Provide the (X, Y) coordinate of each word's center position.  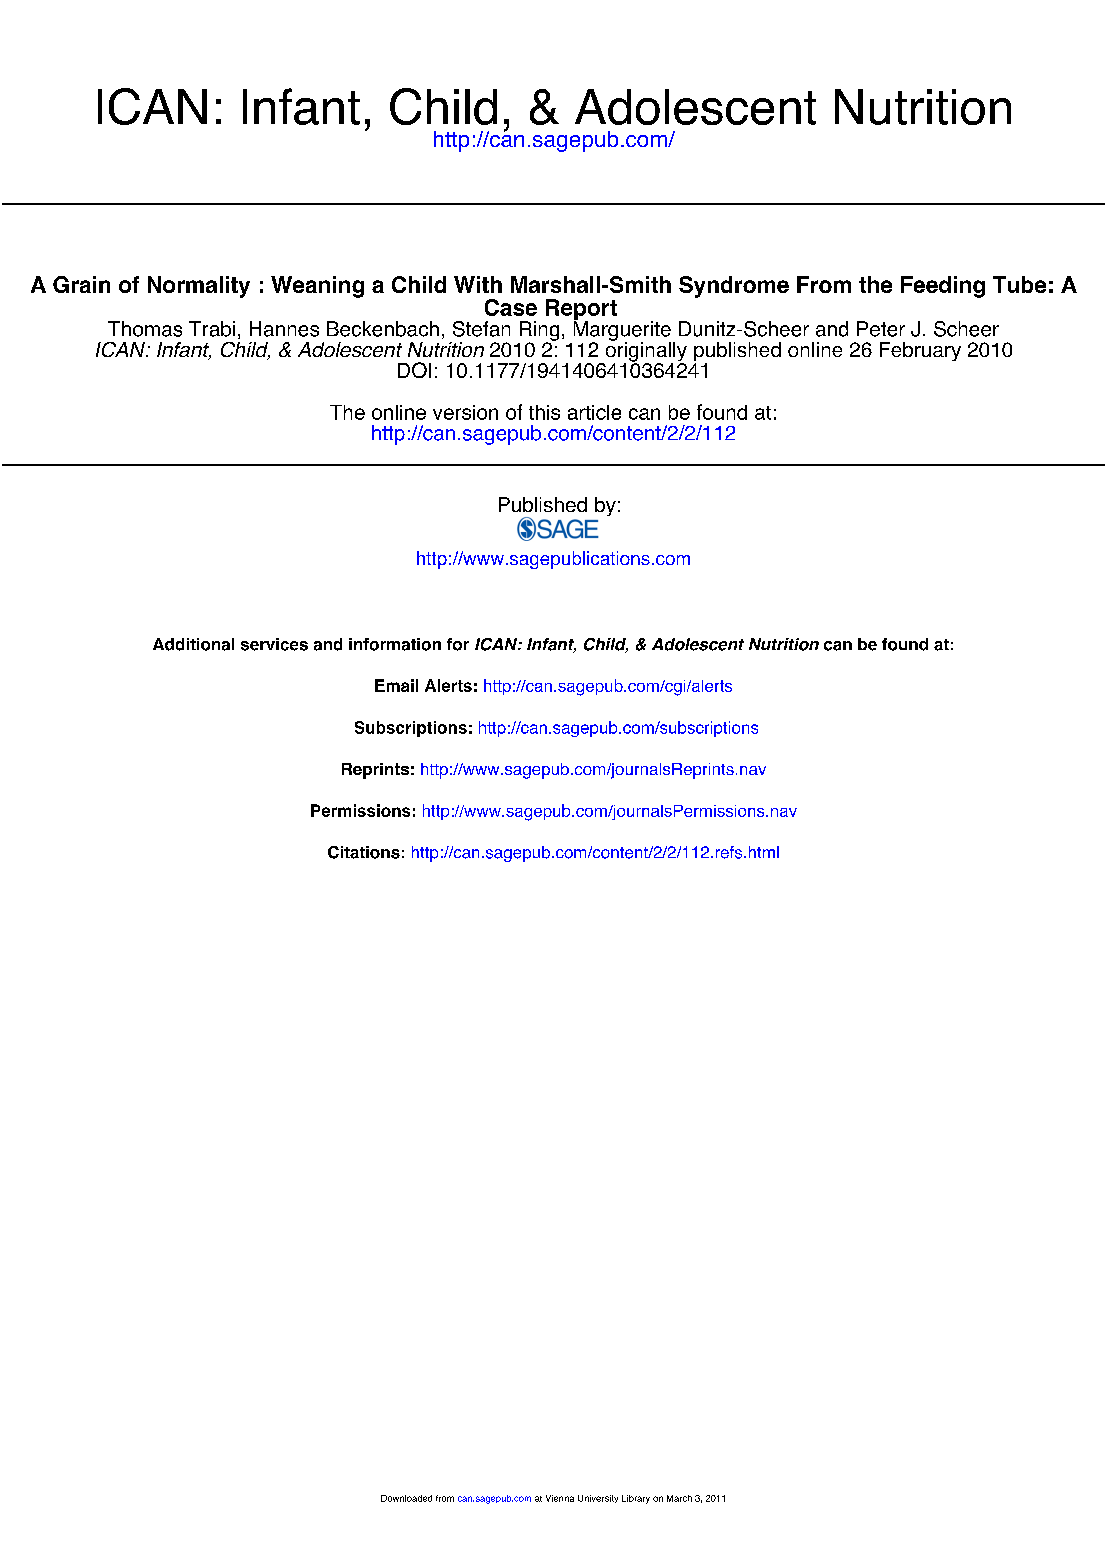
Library (636, 1499)
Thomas (145, 329)
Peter (881, 329)
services (274, 644)
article (594, 412)
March (679, 1498)
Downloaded (406, 1498)
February (920, 351)
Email (396, 685)
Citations (364, 852)
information (395, 644)
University (598, 1499)
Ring (539, 332)
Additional (193, 644)
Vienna (560, 1498)
